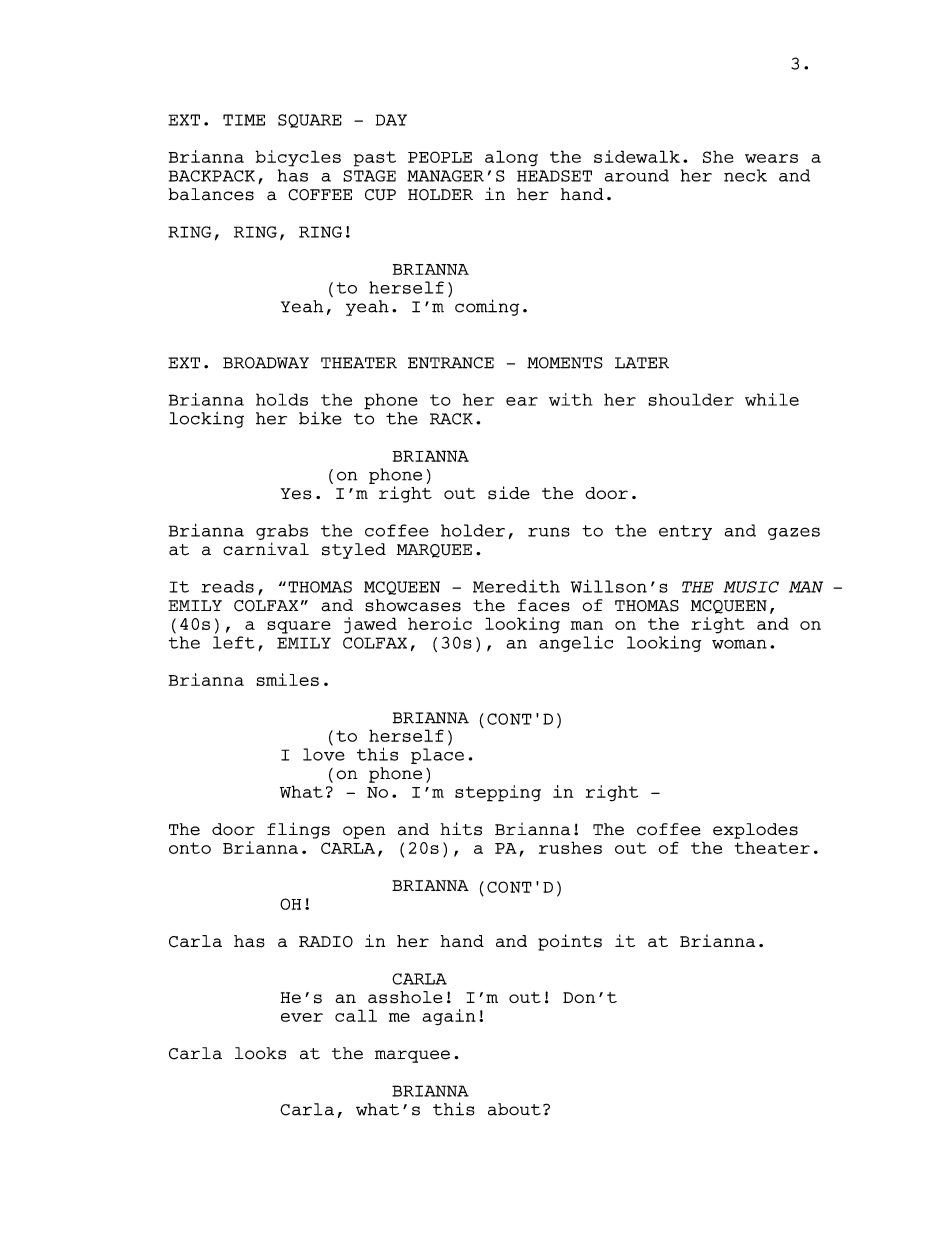 The image size is (952, 1233). What do you see at coordinates (739, 644) in the image?
I see `woman` at bounding box center [739, 644].
